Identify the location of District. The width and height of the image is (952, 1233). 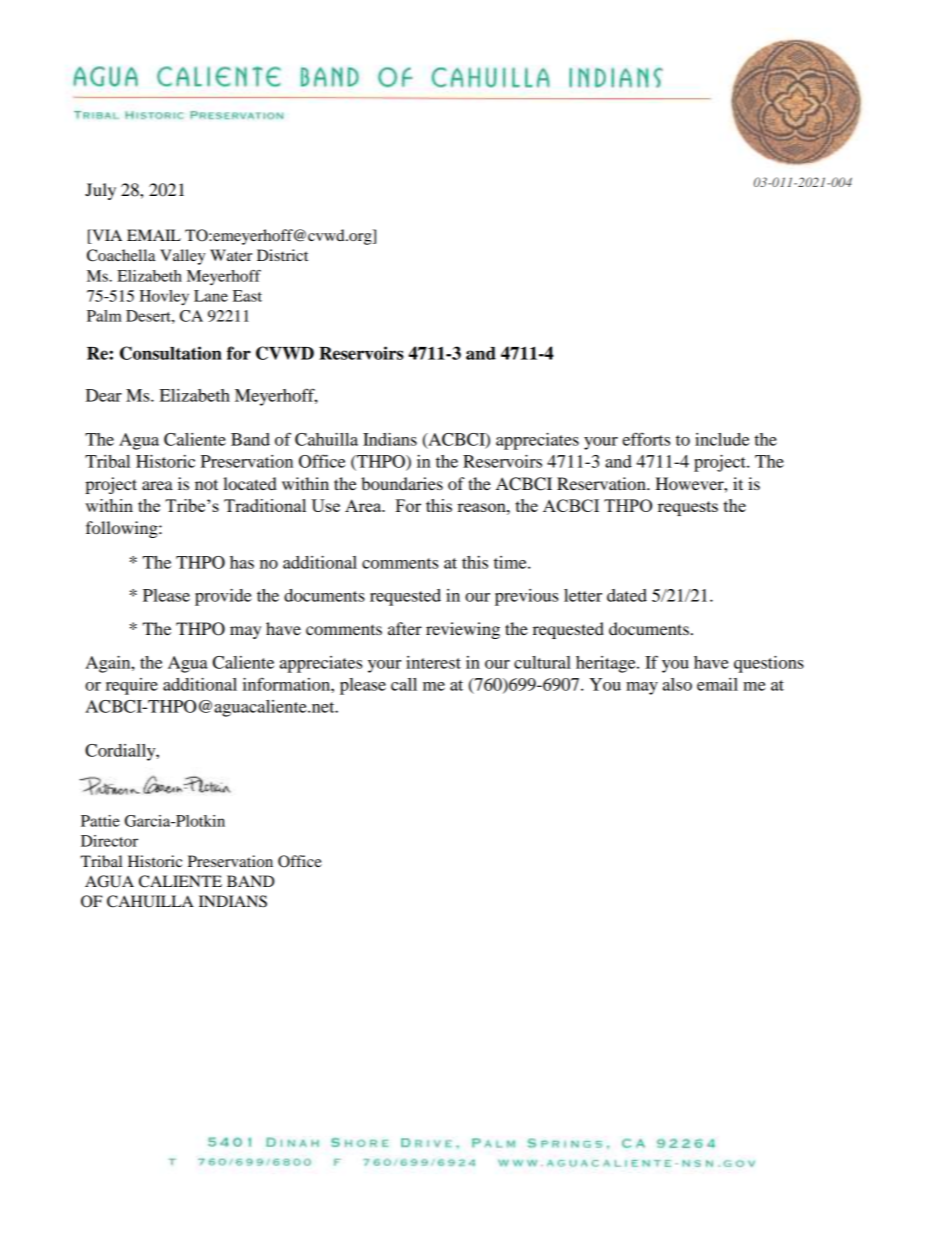
(282, 255).
